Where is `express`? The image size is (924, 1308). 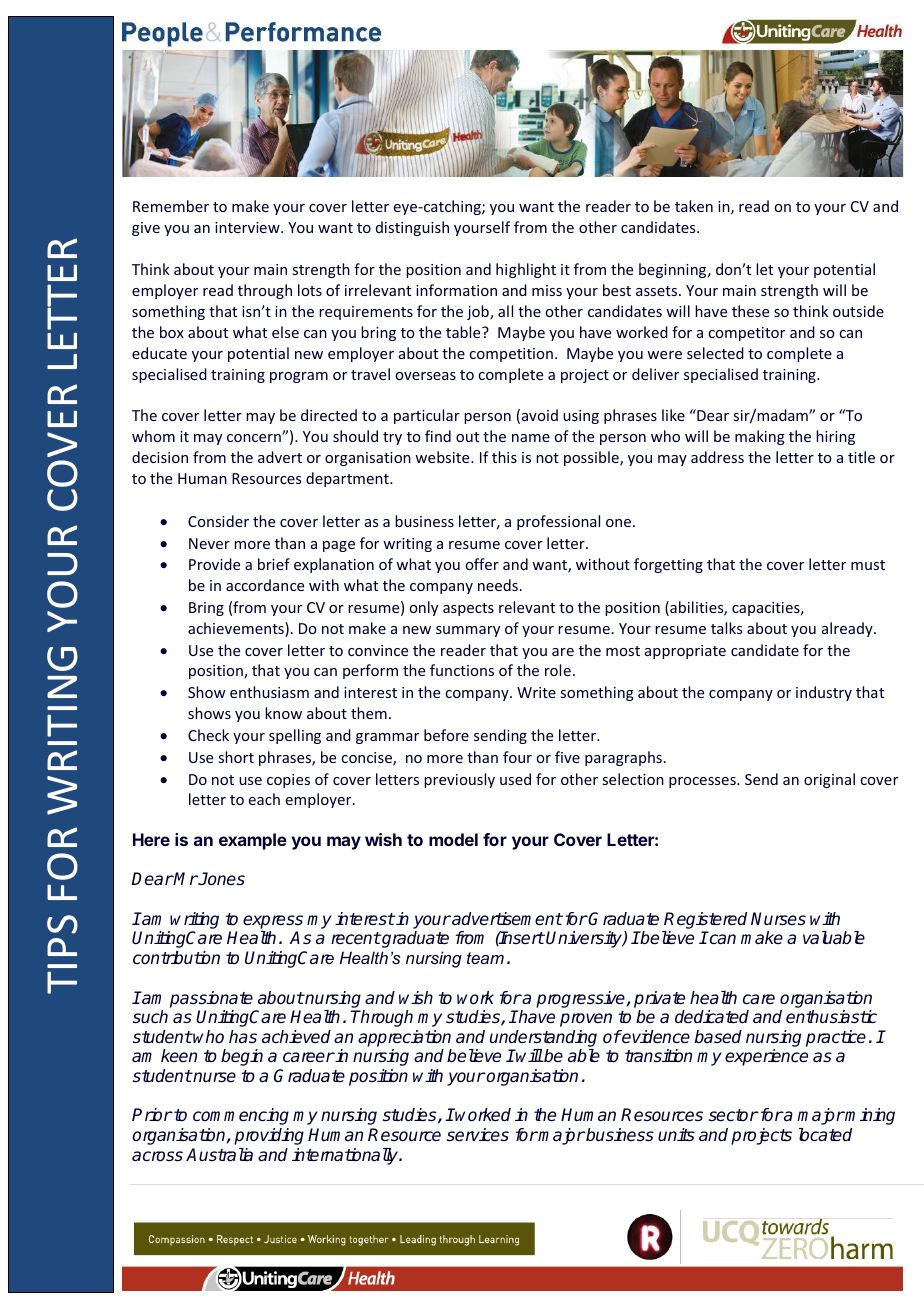
express is located at coordinates (273, 922).
